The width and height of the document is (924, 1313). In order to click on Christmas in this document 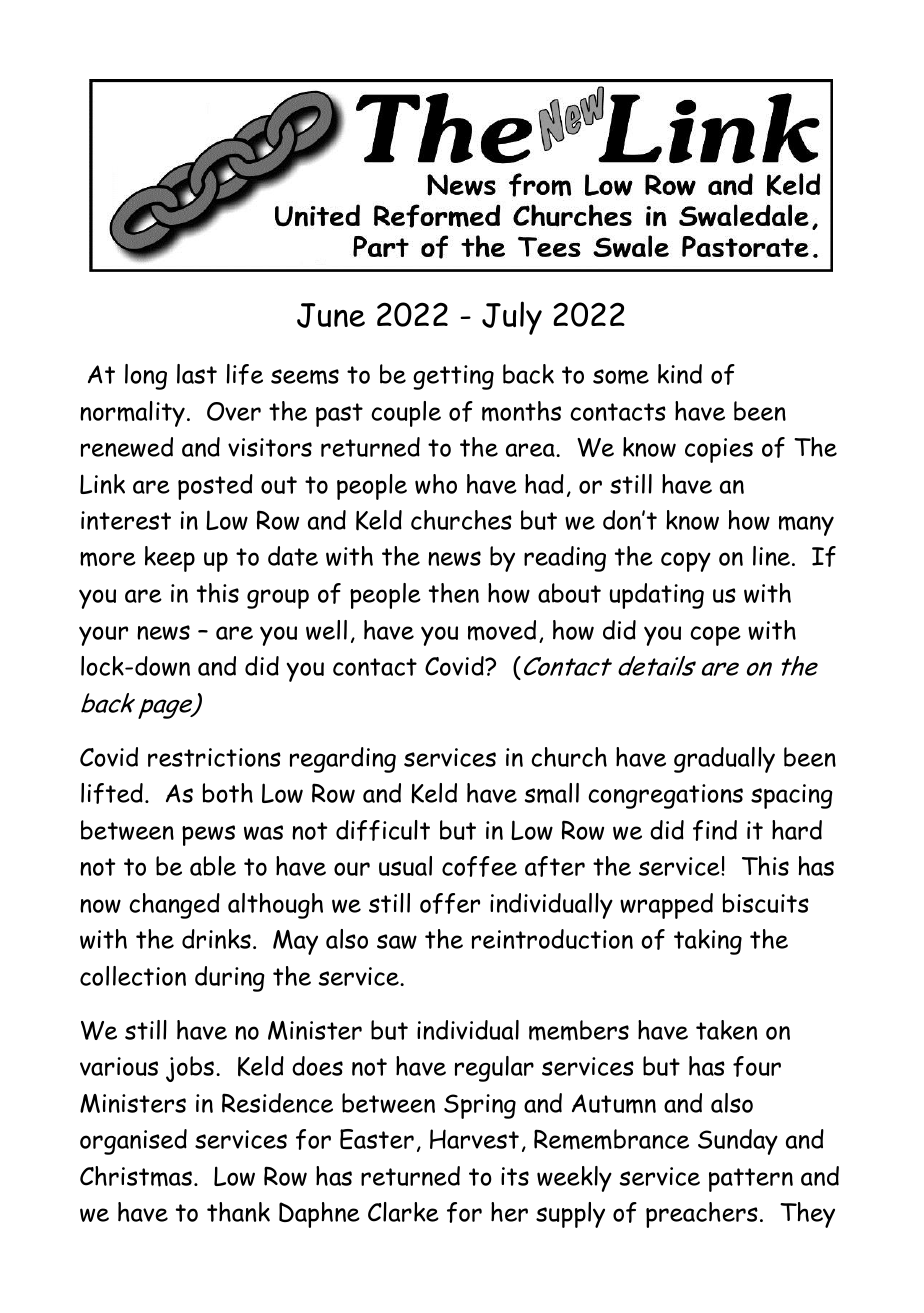, I will do `click(136, 1176)`.
